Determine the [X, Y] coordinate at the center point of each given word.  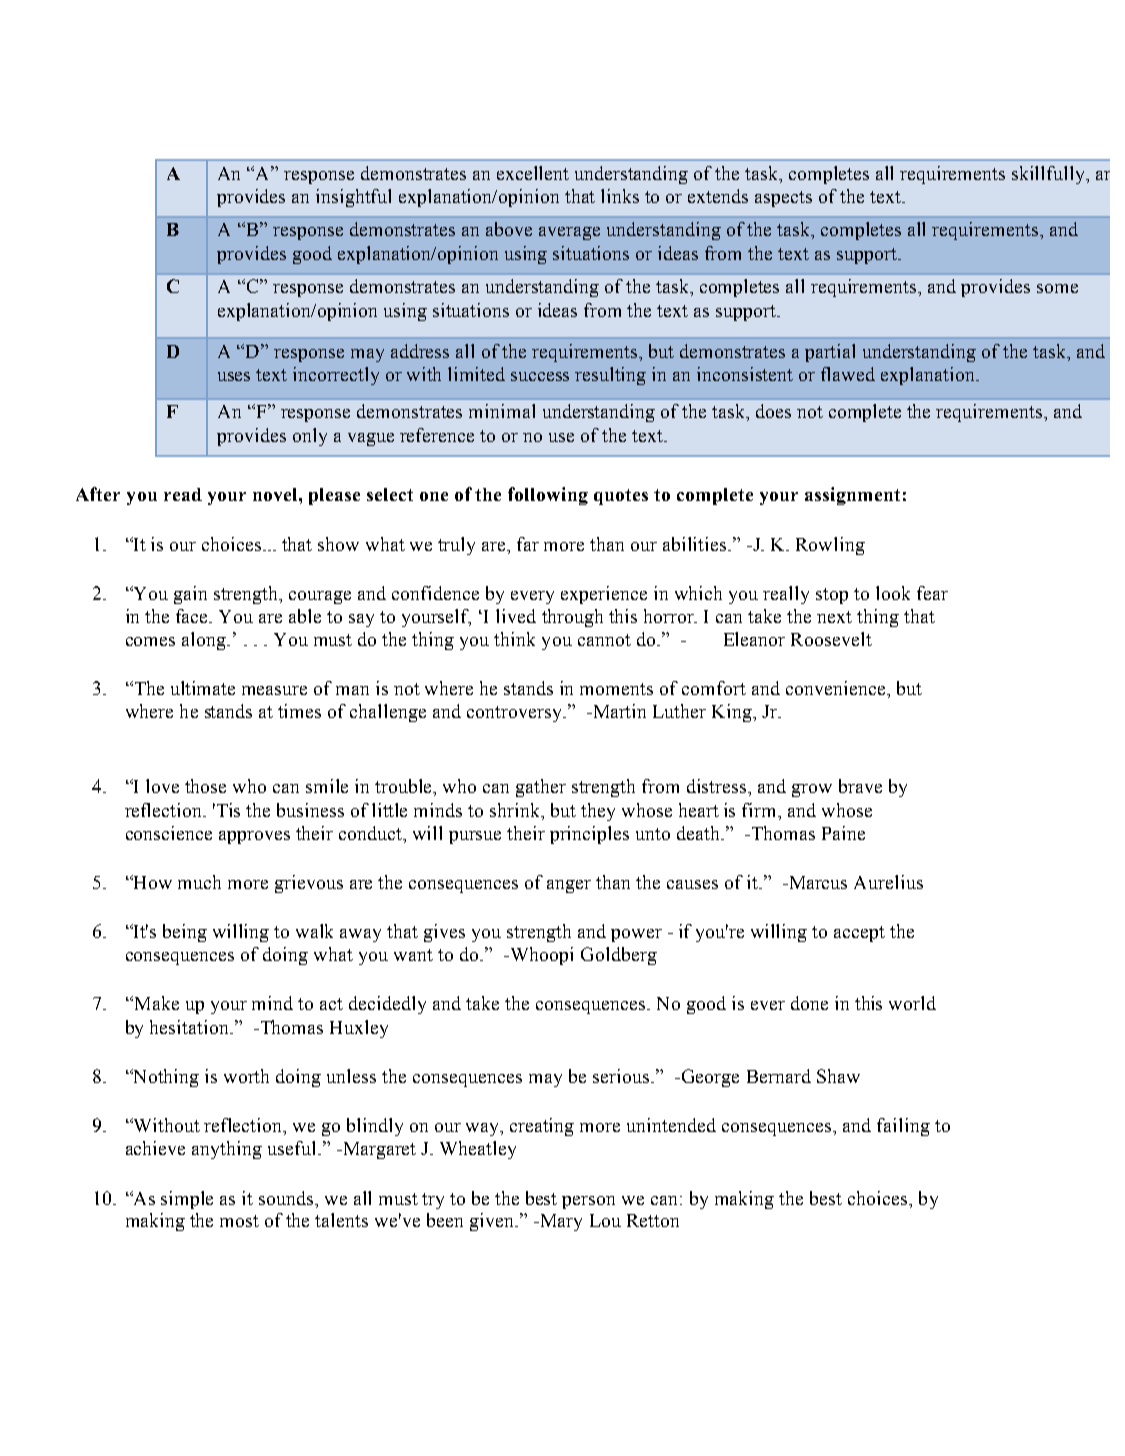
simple [187, 1200]
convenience [837, 688]
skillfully [1049, 175]
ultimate [203, 688]
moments [616, 689]
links [620, 196]
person [588, 1202]
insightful [353, 198]
